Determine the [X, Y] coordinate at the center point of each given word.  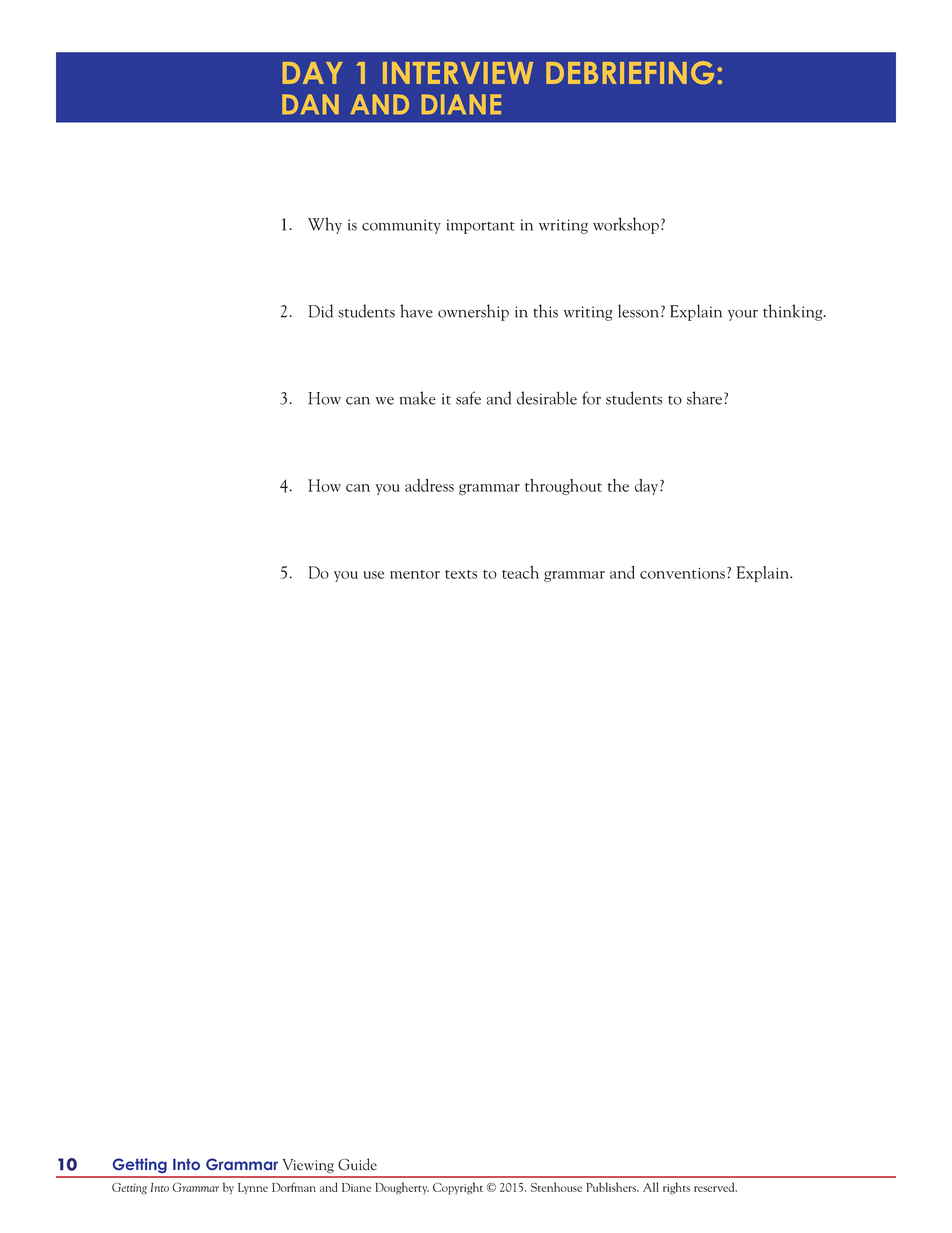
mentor [415, 574]
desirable [547, 398]
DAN [310, 104]
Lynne [253, 1189]
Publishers [612, 1187]
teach [520, 572]
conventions [684, 573]
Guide [357, 1164]
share [706, 398]
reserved [715, 1187]
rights [676, 1188]
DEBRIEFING [630, 72]
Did [320, 311]
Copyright [458, 1188]
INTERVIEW [458, 73]
